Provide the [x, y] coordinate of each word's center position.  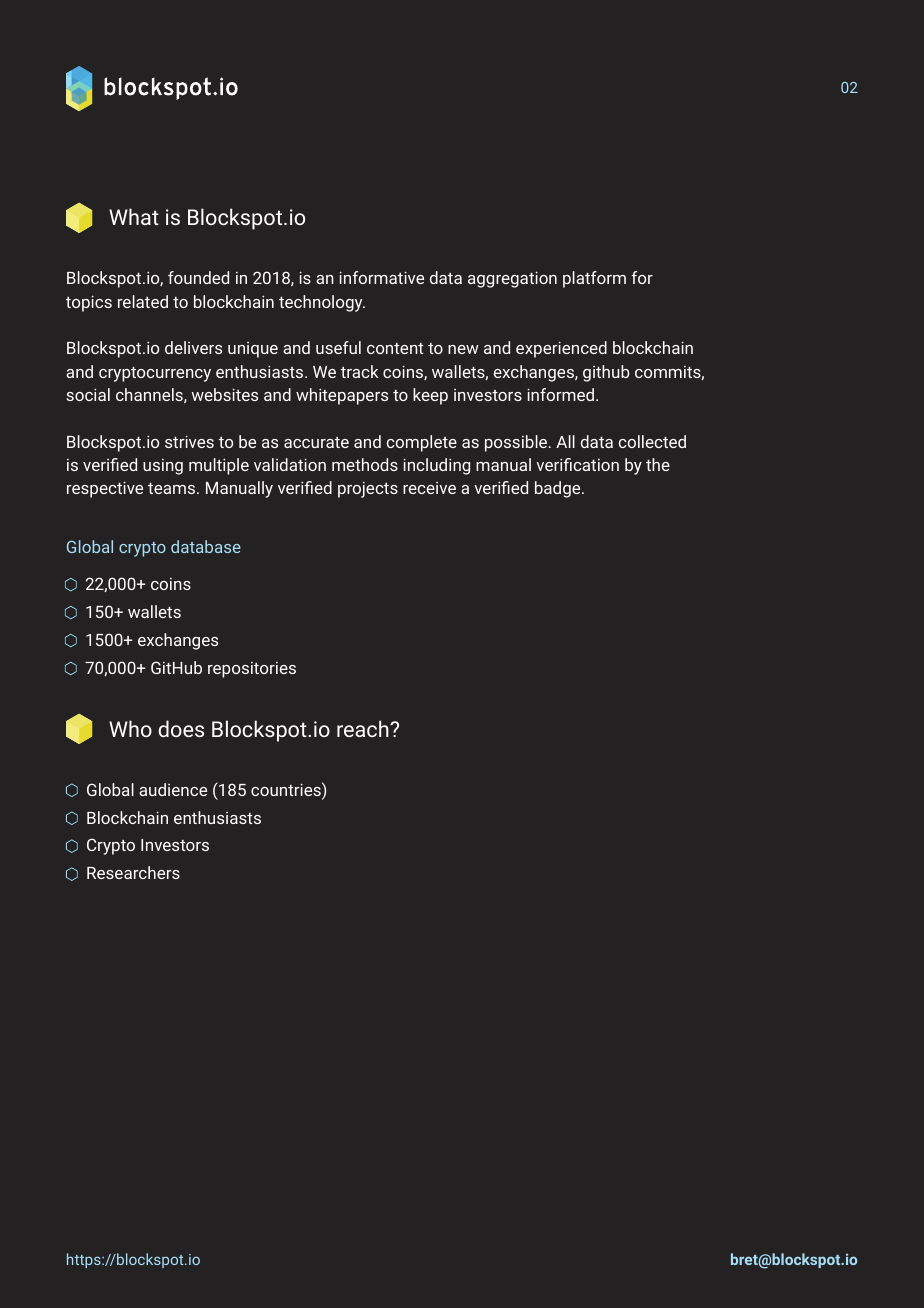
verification [577, 464]
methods [365, 464]
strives [189, 441]
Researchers [133, 872]
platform [594, 279]
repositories [252, 670]
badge [559, 489]
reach [364, 728]
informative [381, 277]
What [134, 216]
